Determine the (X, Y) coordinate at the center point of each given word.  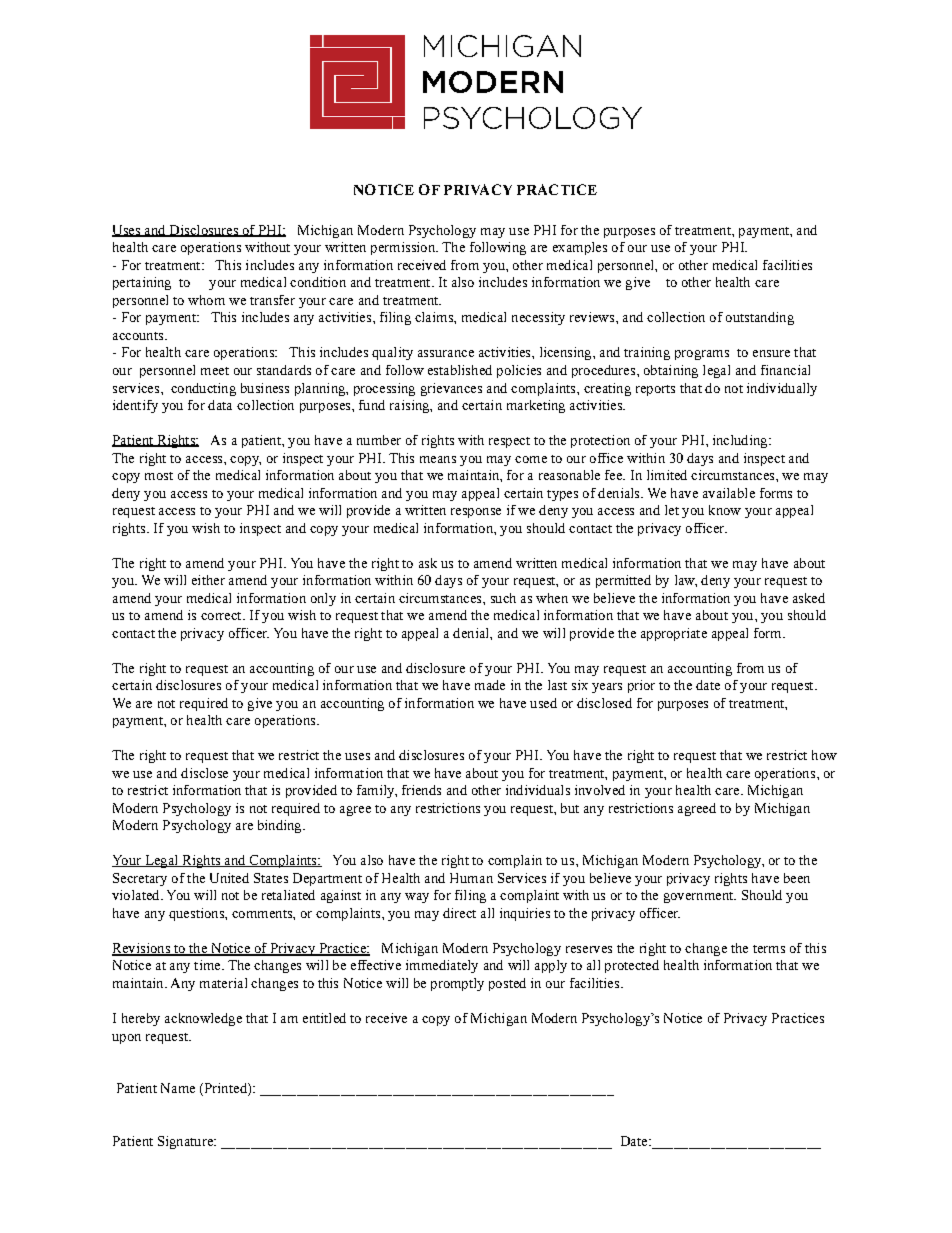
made (490, 685)
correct (222, 616)
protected (632, 966)
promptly (457, 984)
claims (435, 317)
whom (206, 300)
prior (641, 686)
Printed (225, 1089)
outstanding (760, 318)
